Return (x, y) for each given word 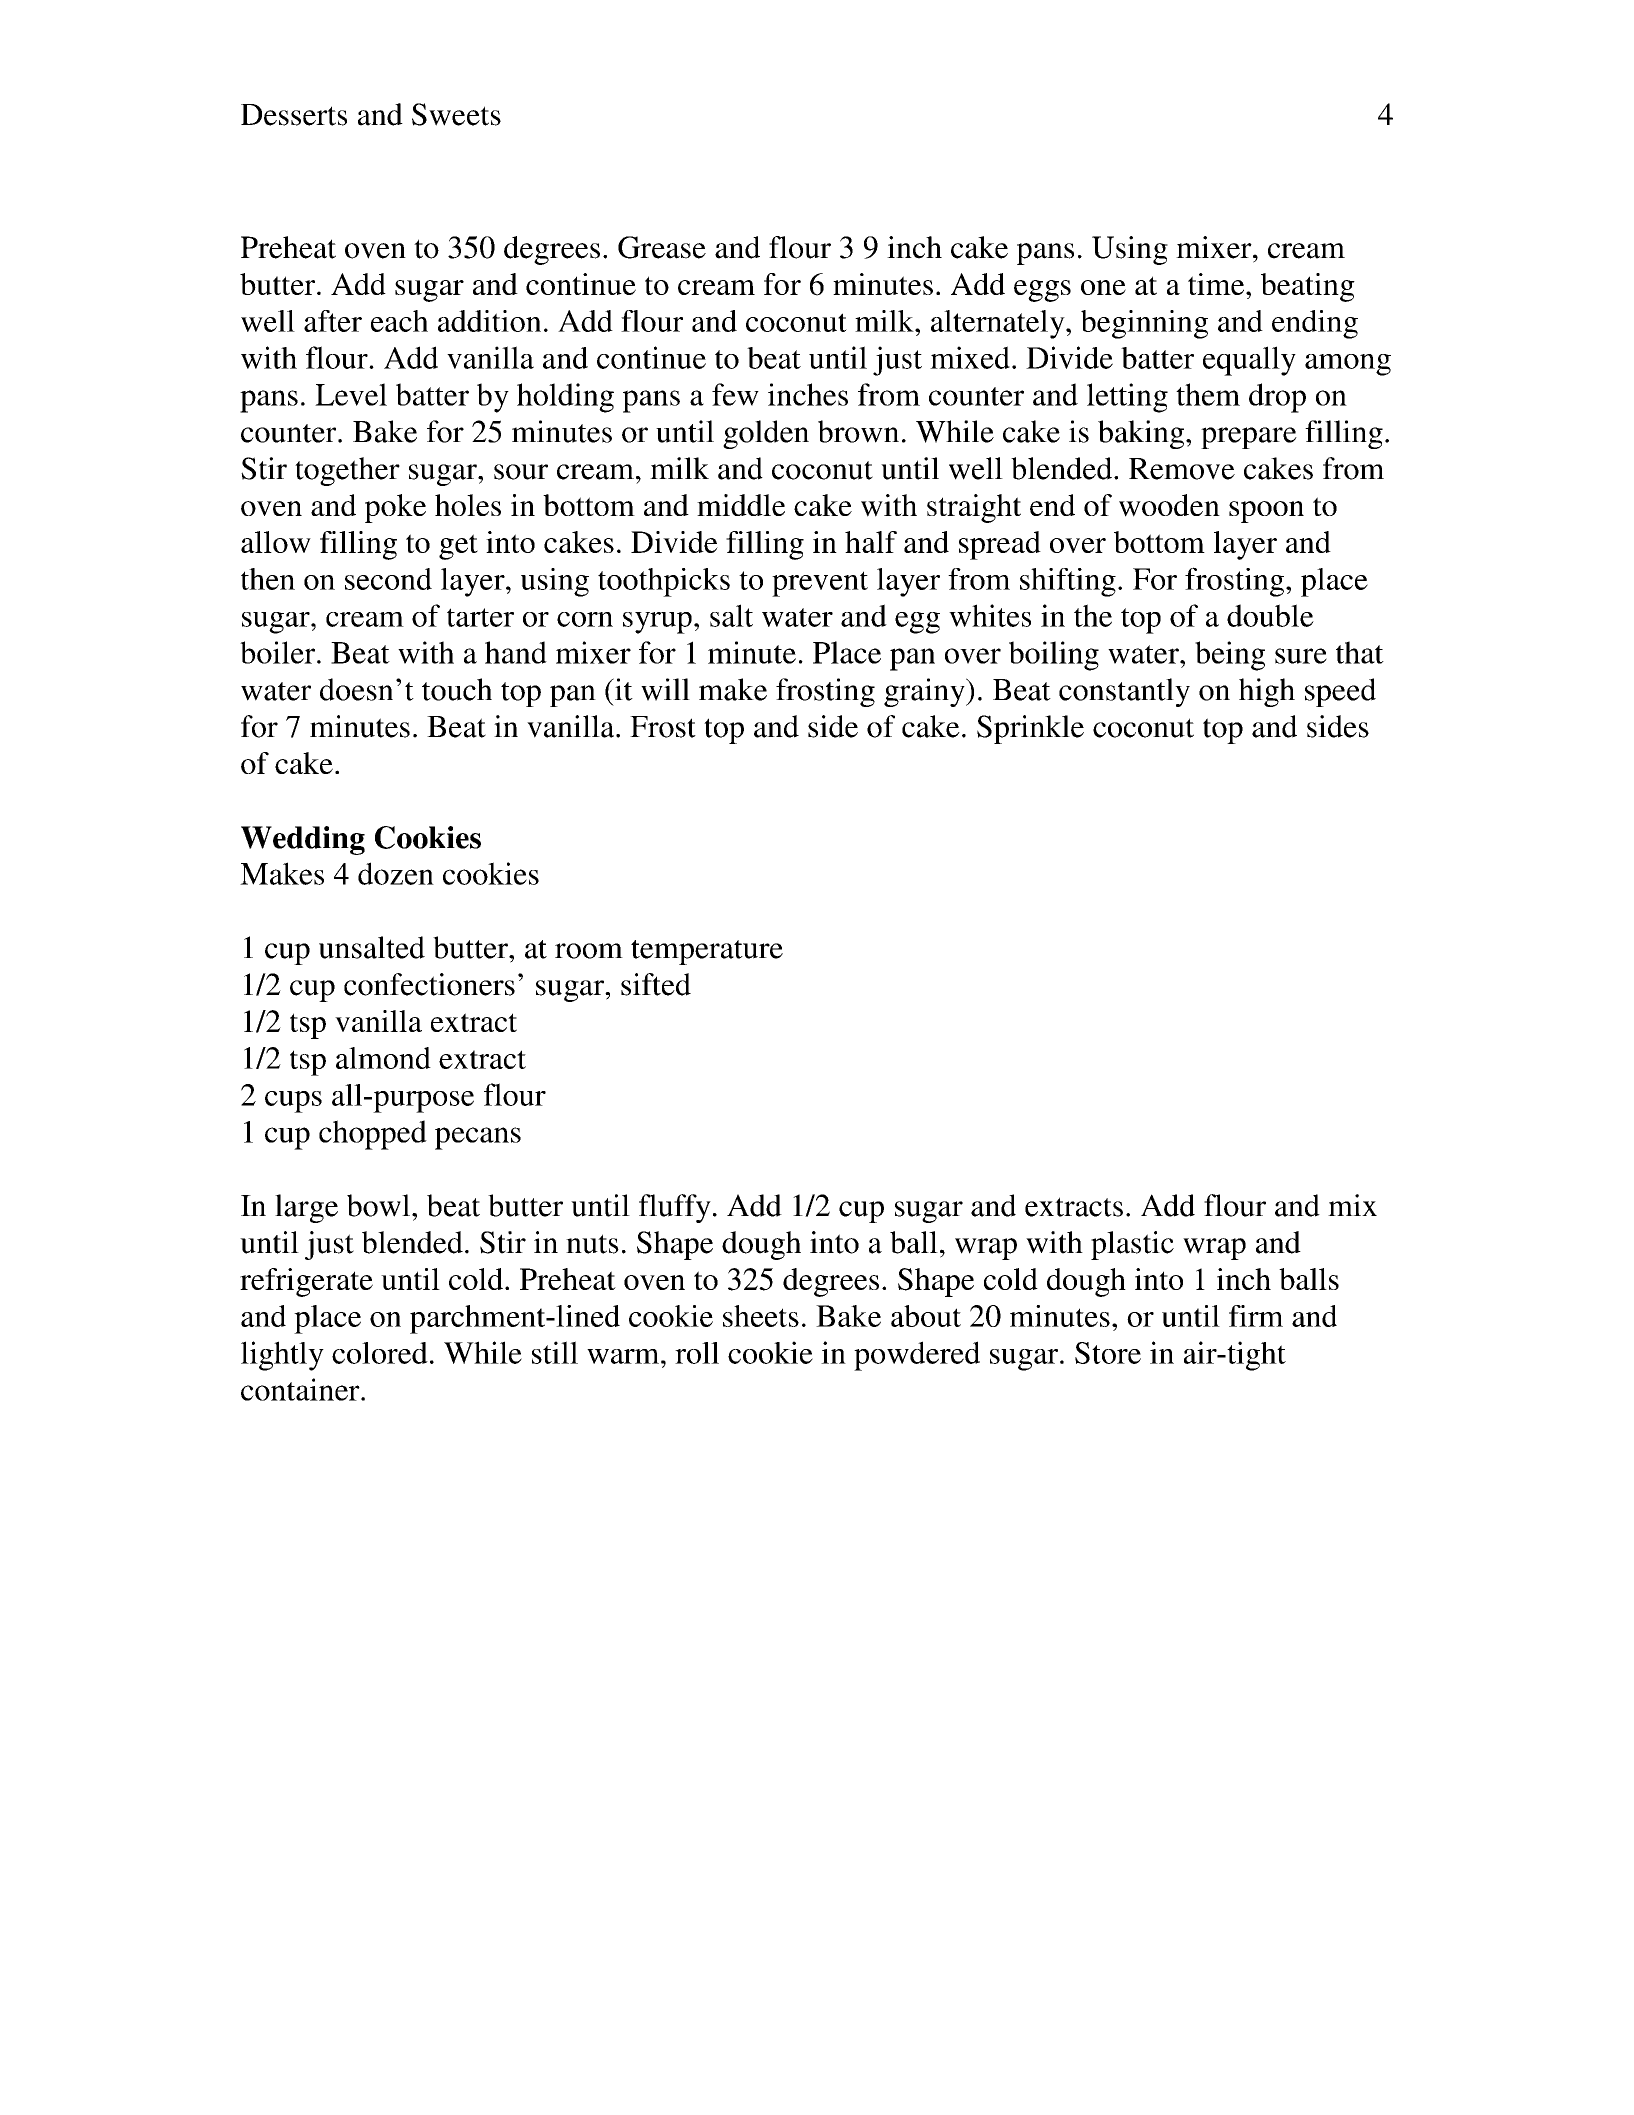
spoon (1266, 512)
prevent (820, 584)
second (388, 579)
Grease (662, 247)
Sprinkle (1030, 729)
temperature (707, 952)
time (1217, 284)
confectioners (429, 984)
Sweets (456, 114)
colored (380, 1353)
